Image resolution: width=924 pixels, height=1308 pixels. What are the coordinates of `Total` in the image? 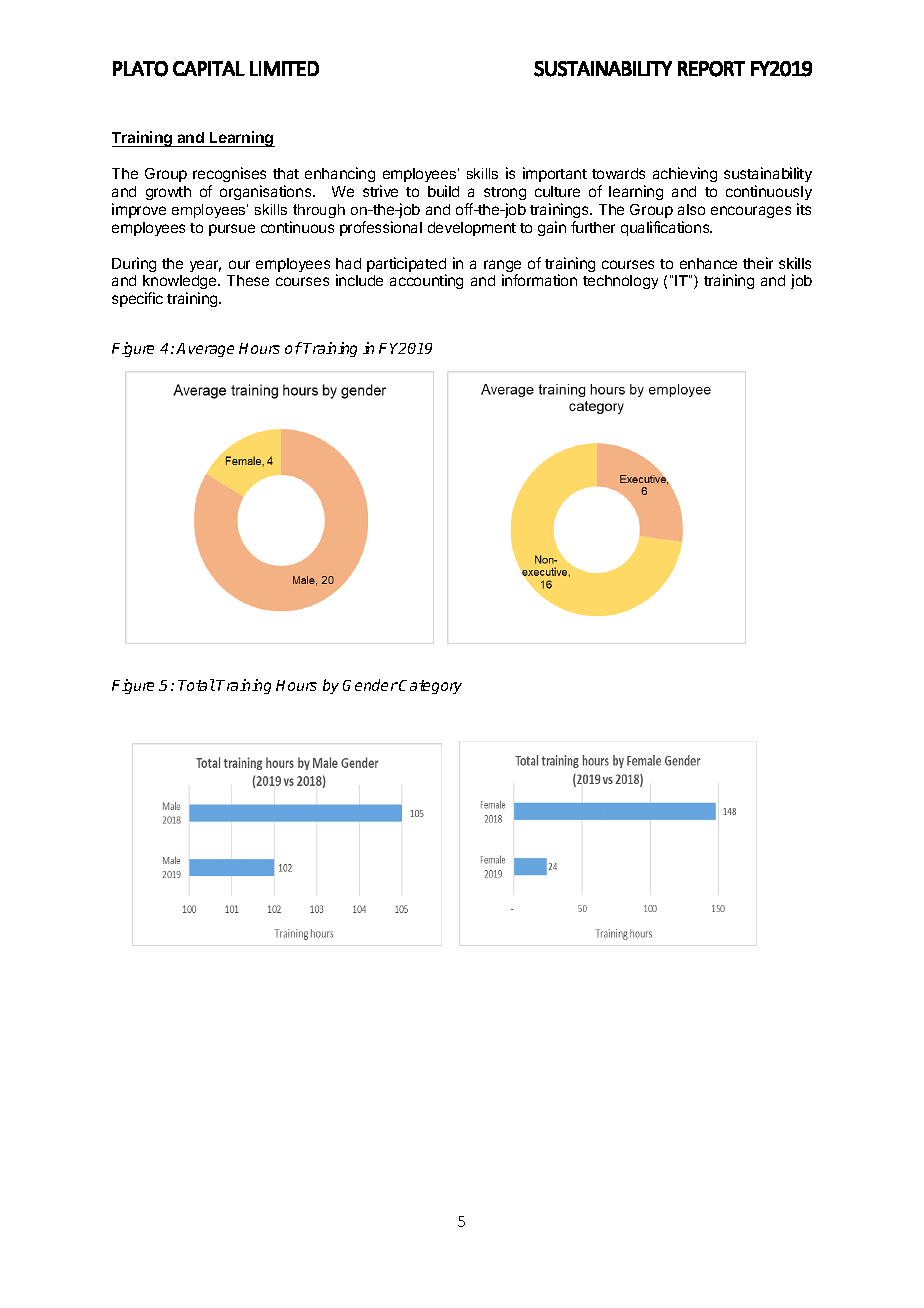 It's located at (196, 685).
